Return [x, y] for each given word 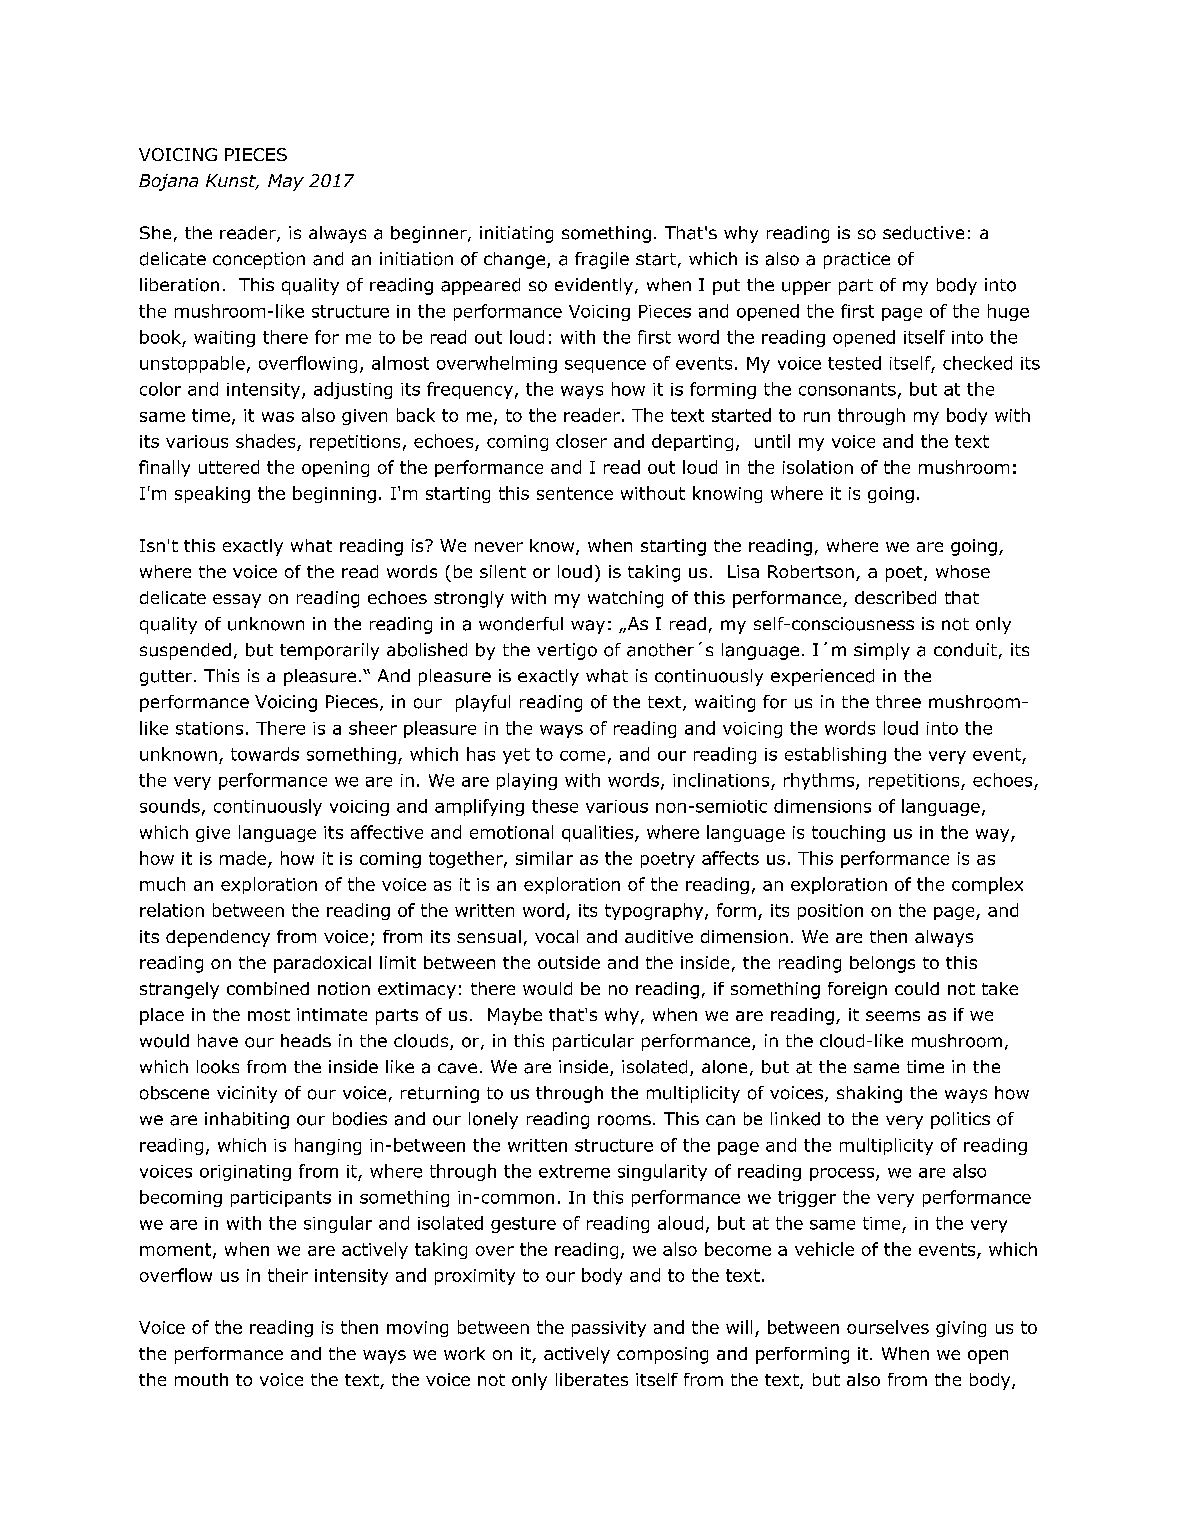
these [555, 806]
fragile [602, 260]
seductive [923, 233]
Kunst [232, 182]
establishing [835, 755]
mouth [201, 1379]
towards [265, 754]
